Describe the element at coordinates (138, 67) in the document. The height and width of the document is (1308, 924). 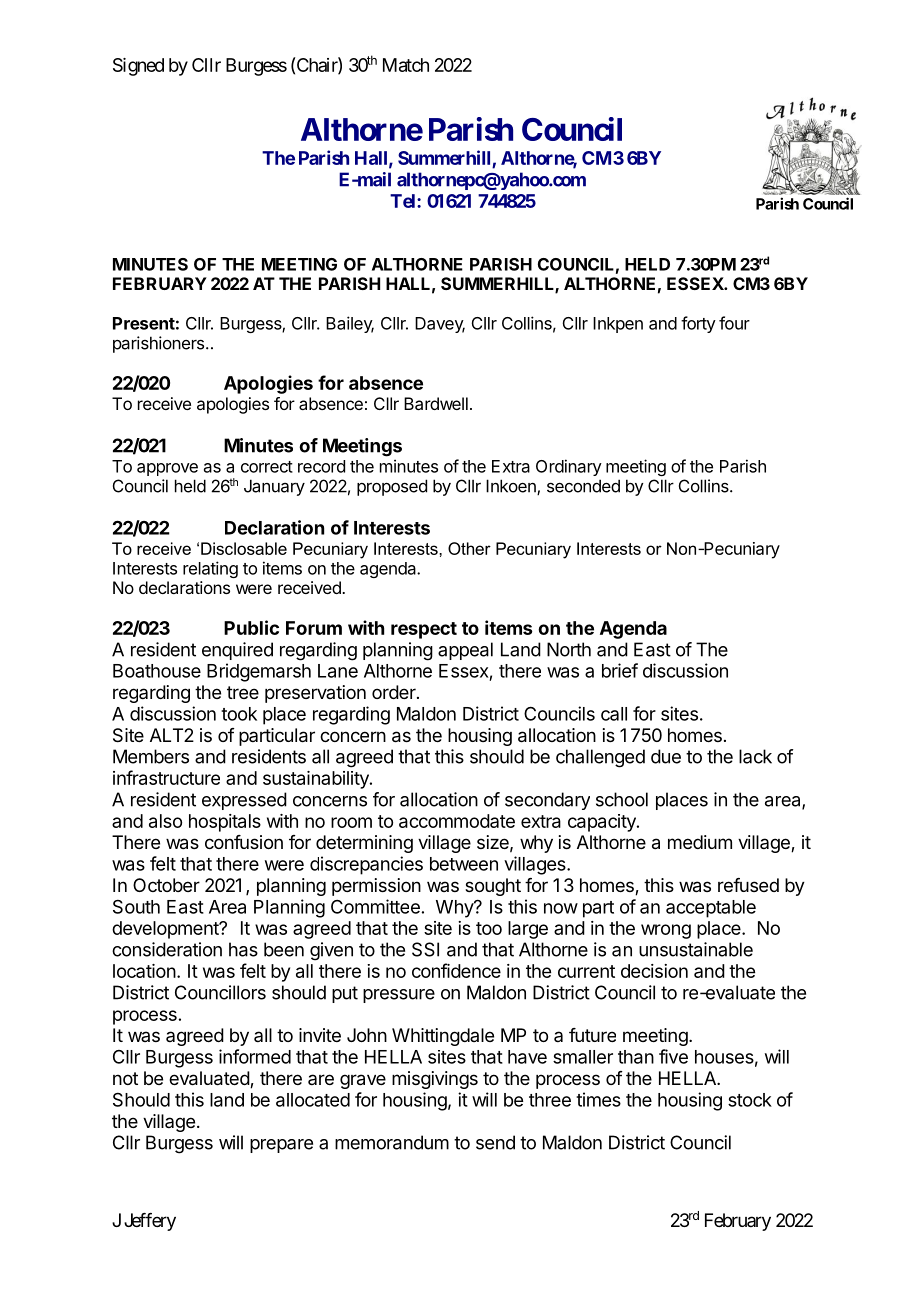
I see `Signed` at that location.
